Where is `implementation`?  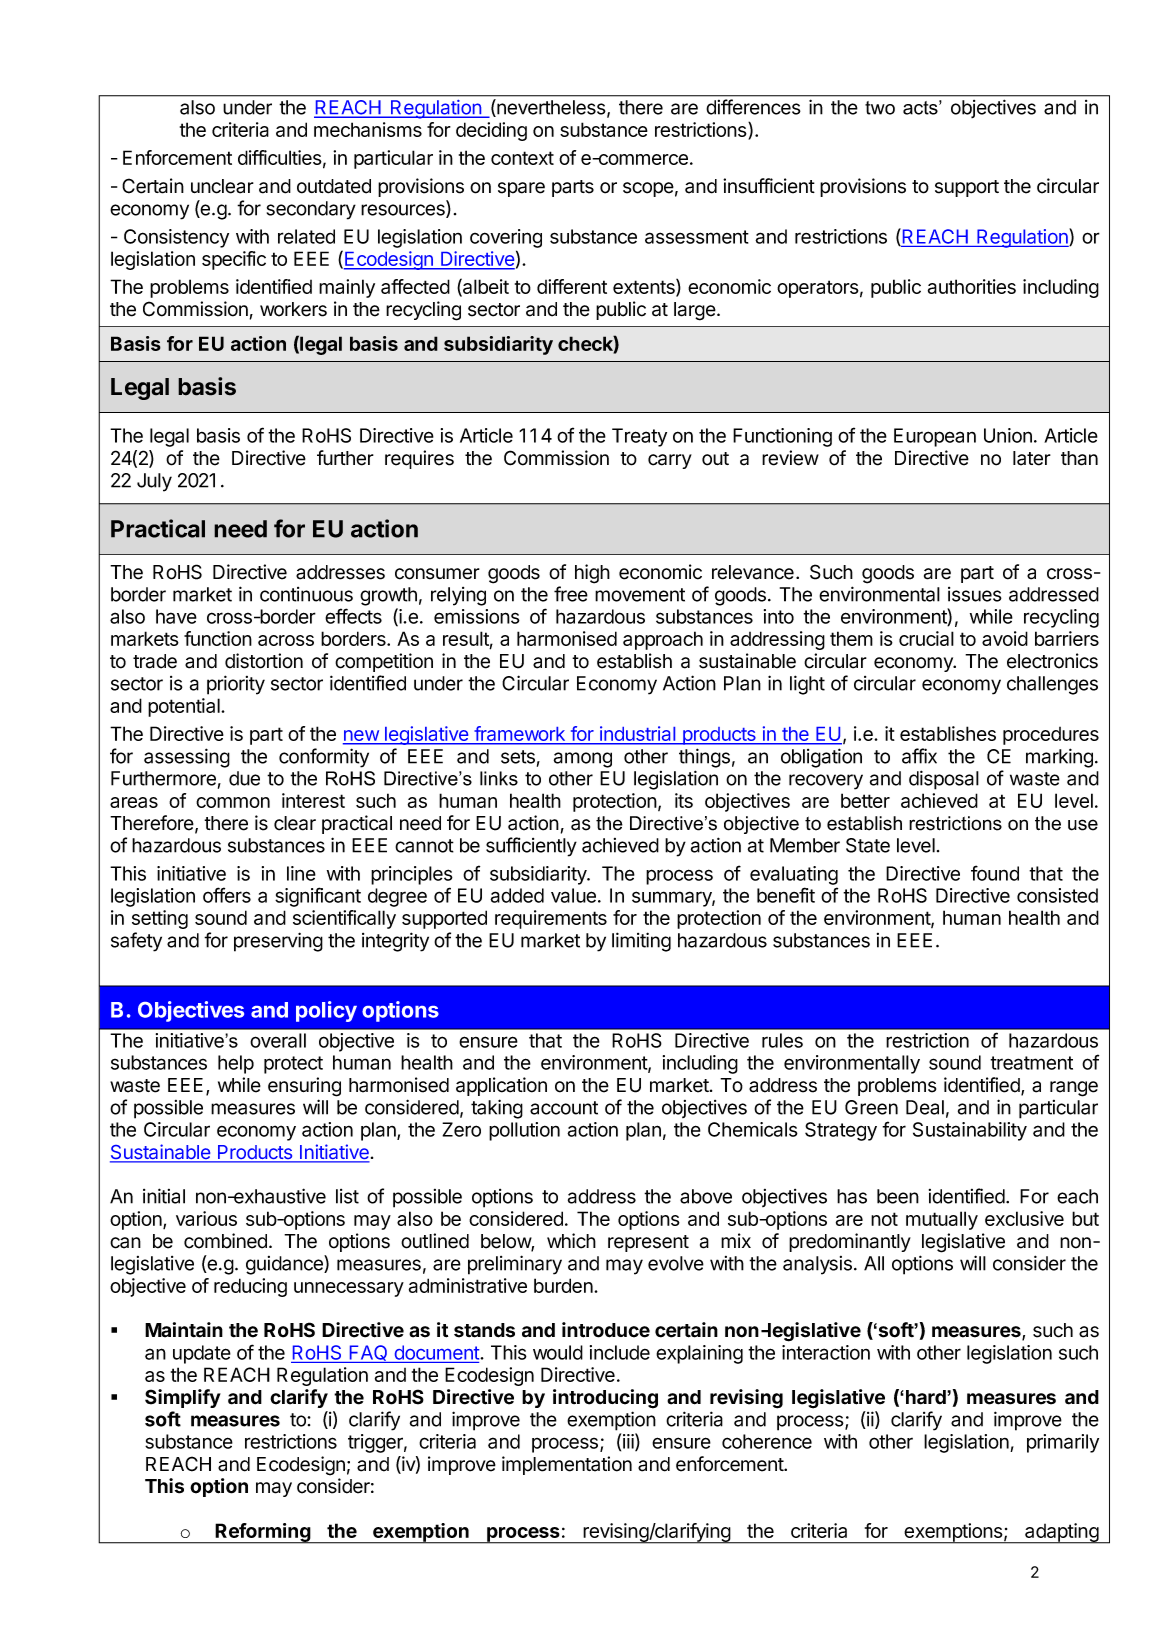 implementation is located at coordinates (567, 1465).
